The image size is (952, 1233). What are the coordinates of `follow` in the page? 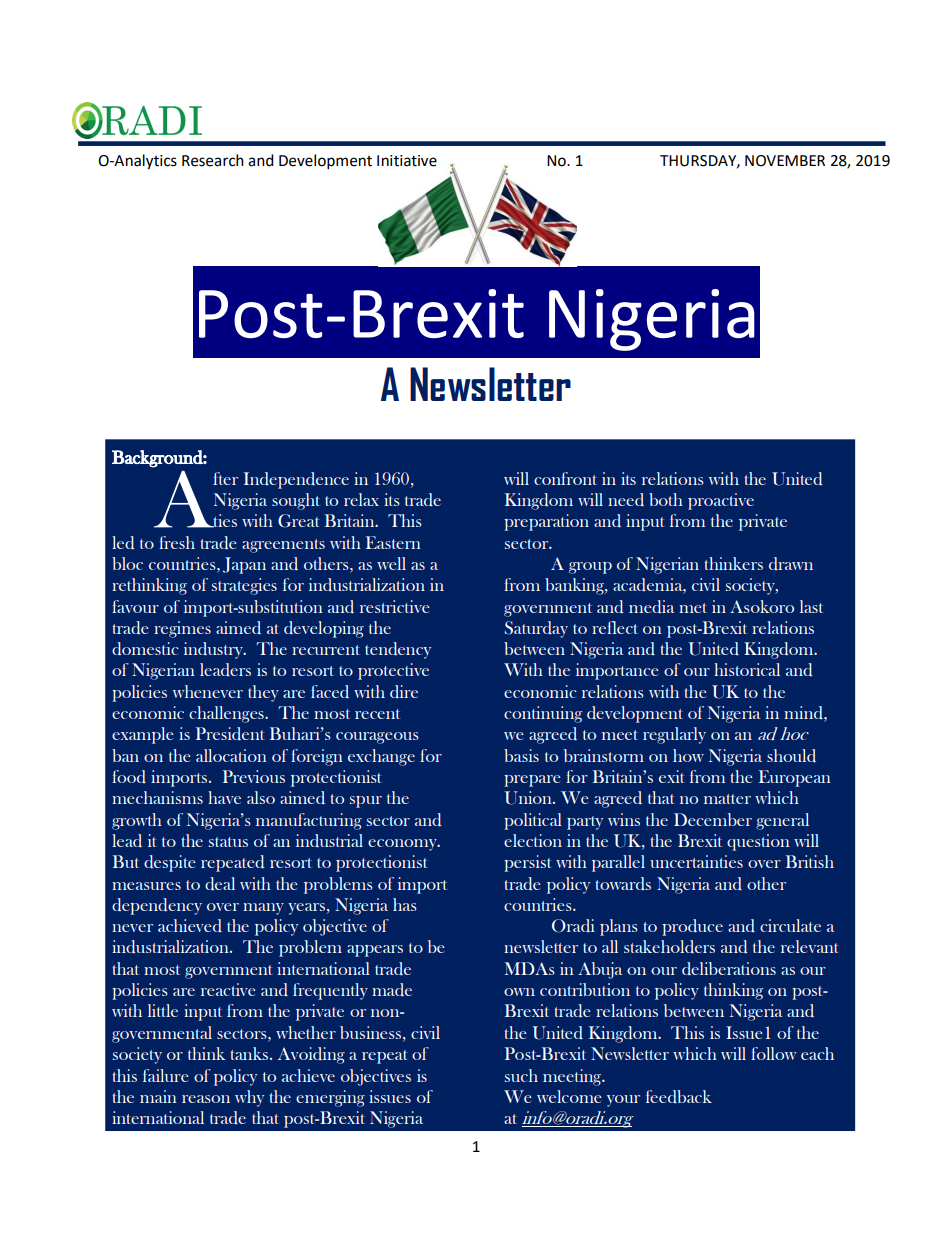 It's located at (774, 1053).
